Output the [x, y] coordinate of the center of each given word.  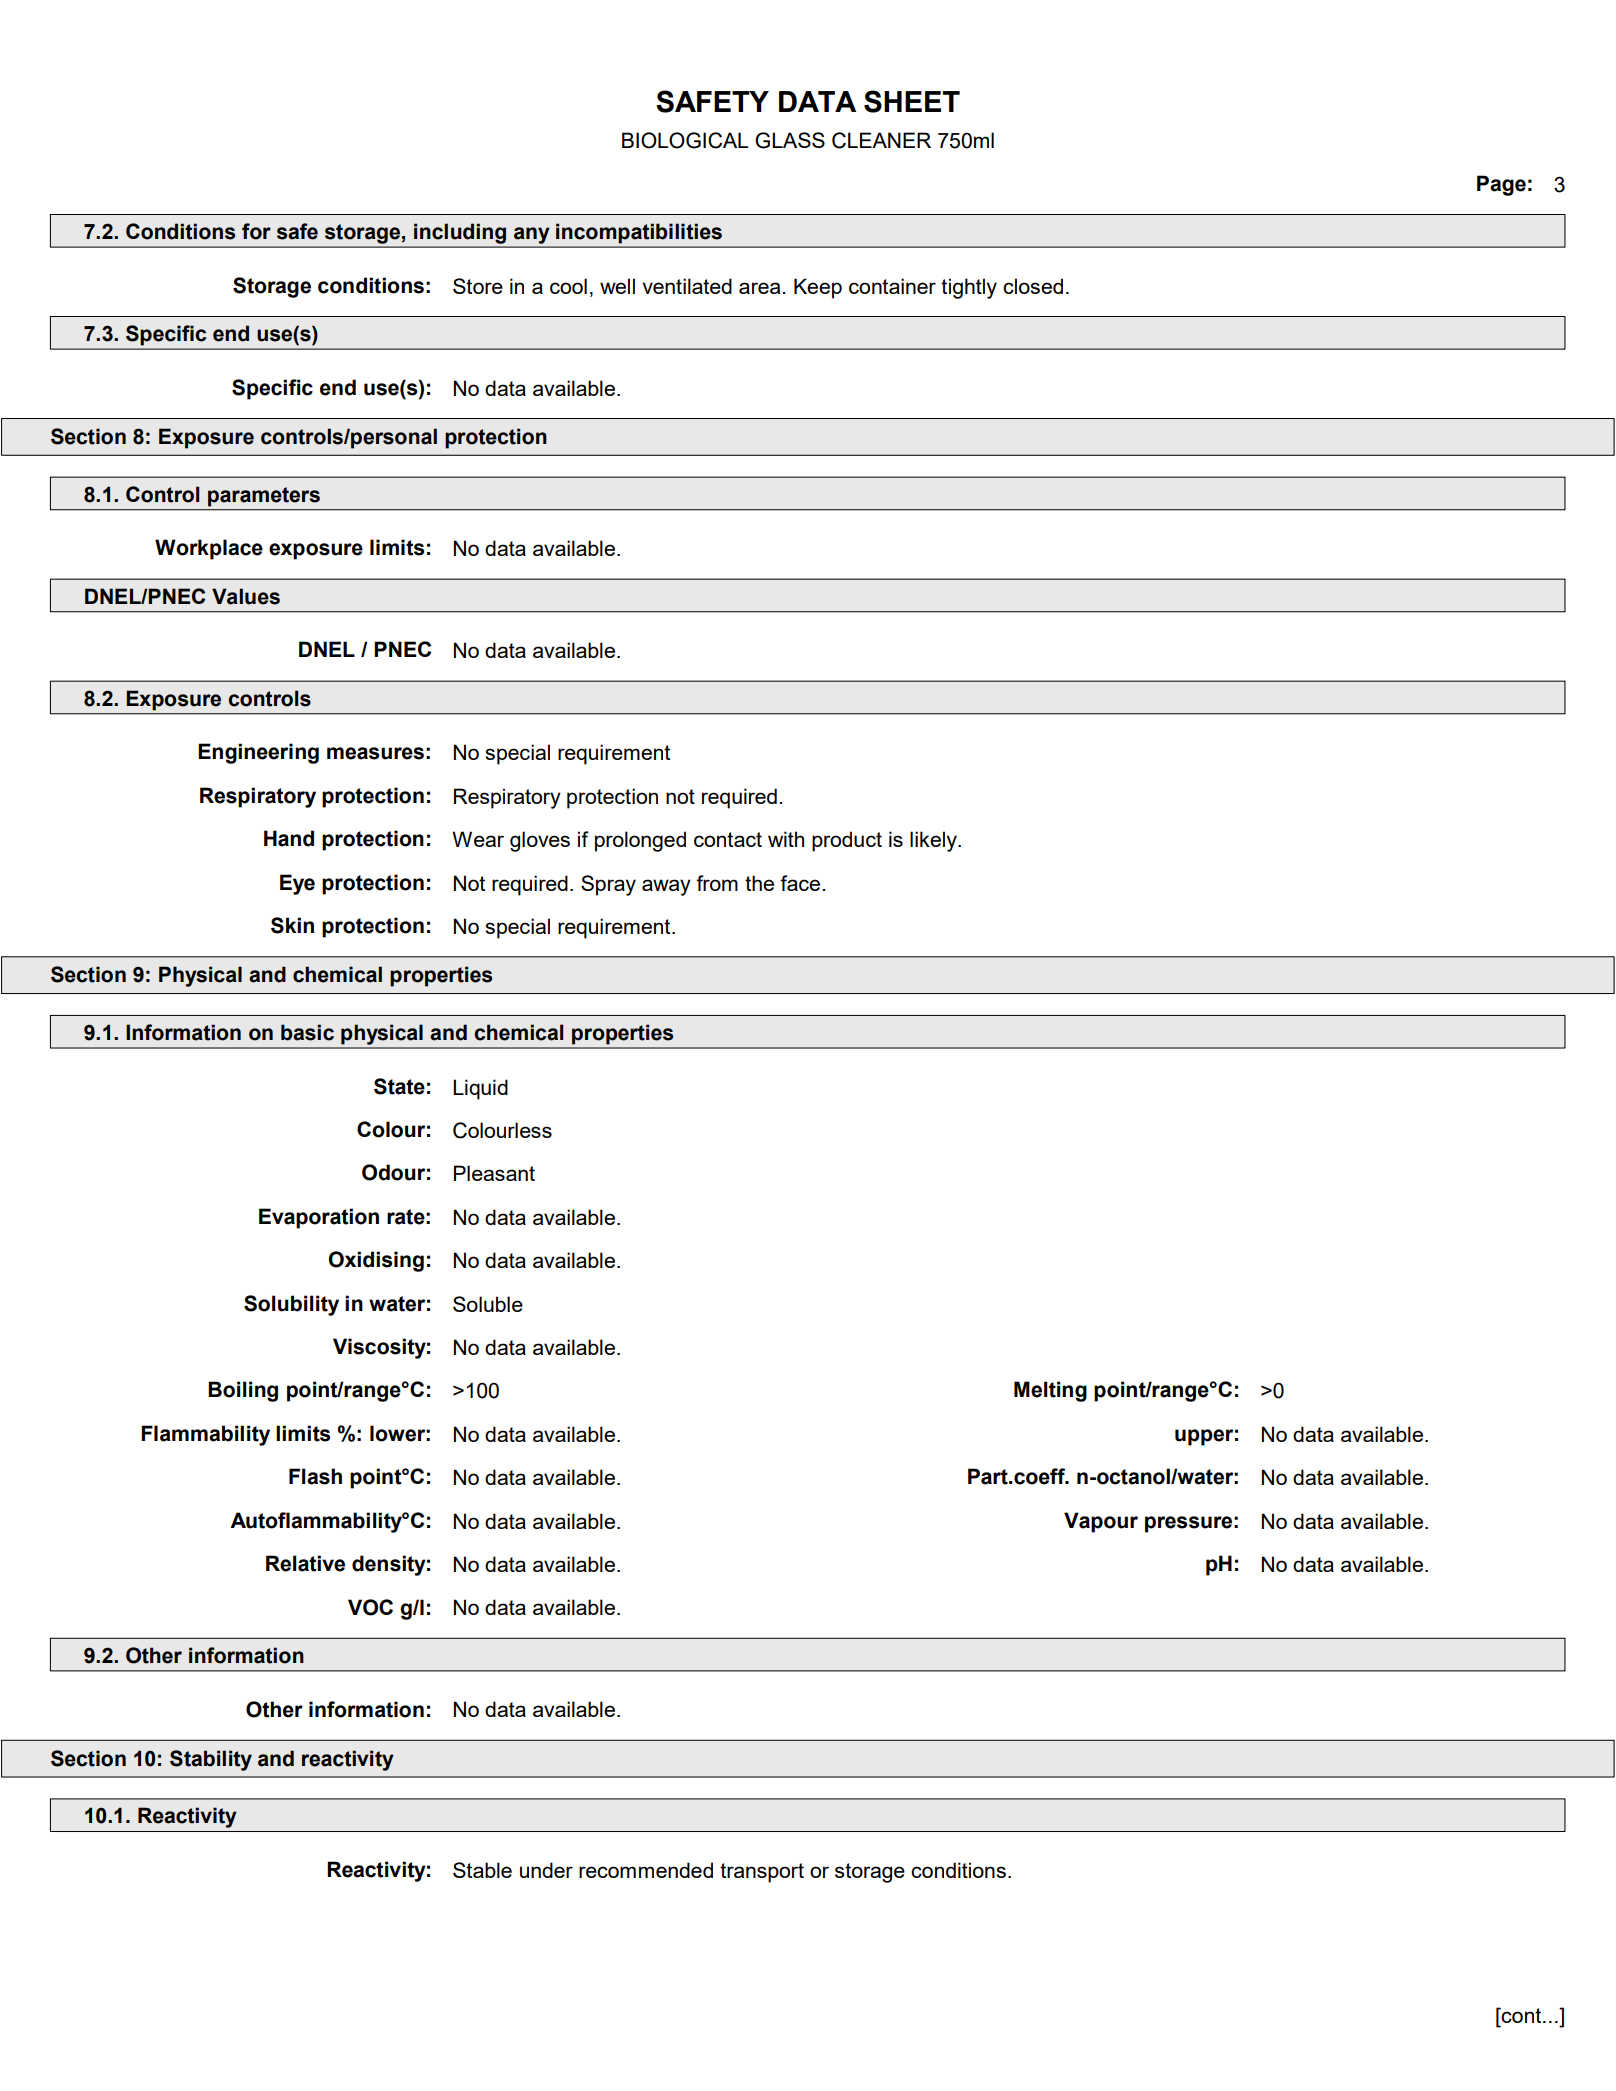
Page [1501, 185]
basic [307, 1032]
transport [762, 1873]
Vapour [1101, 1522]
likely [934, 841]
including [460, 234]
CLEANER [881, 140]
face [801, 883]
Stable [482, 1870]
